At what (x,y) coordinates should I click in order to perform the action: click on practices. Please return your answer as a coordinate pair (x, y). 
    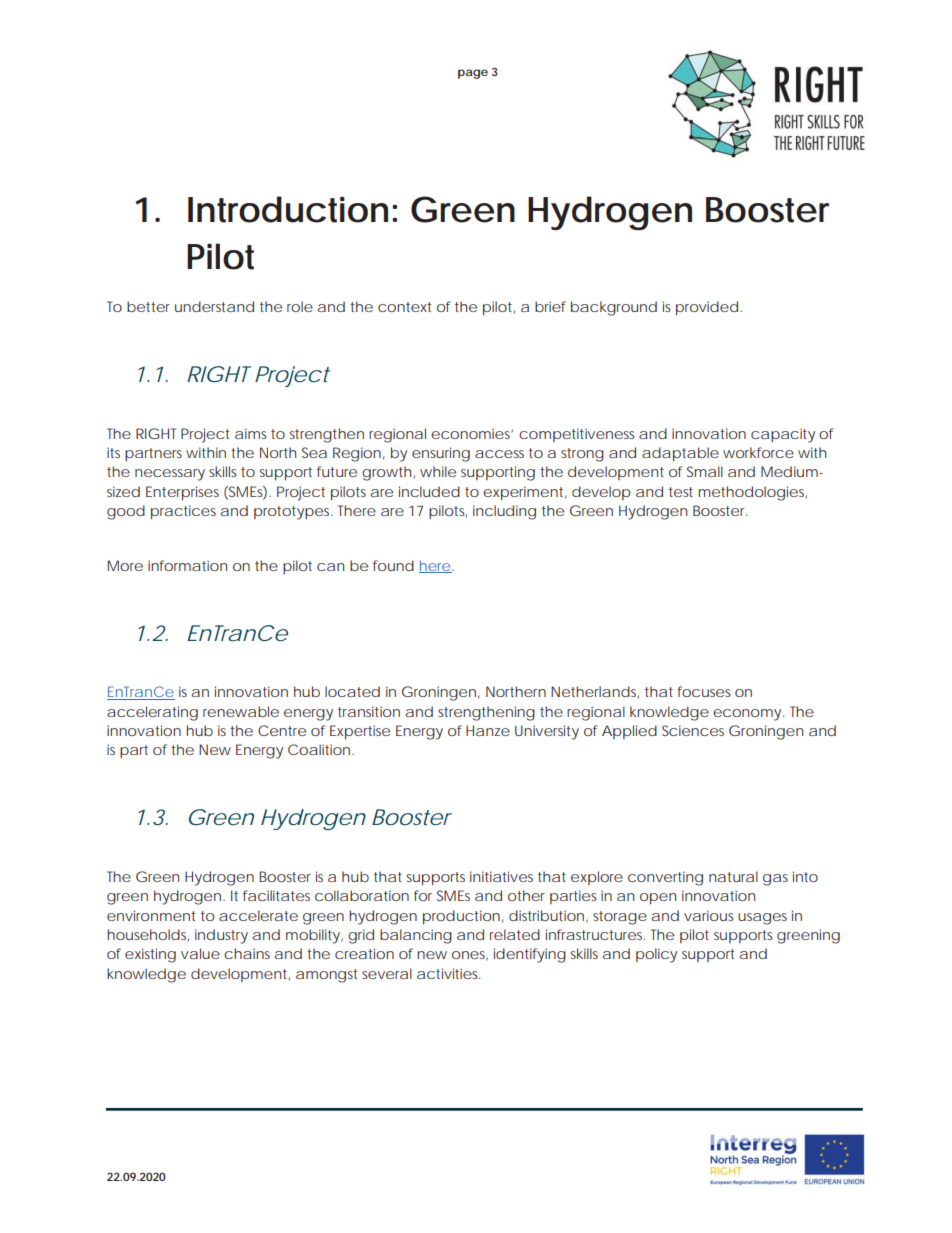
    Looking at the image, I should click on (183, 512).
